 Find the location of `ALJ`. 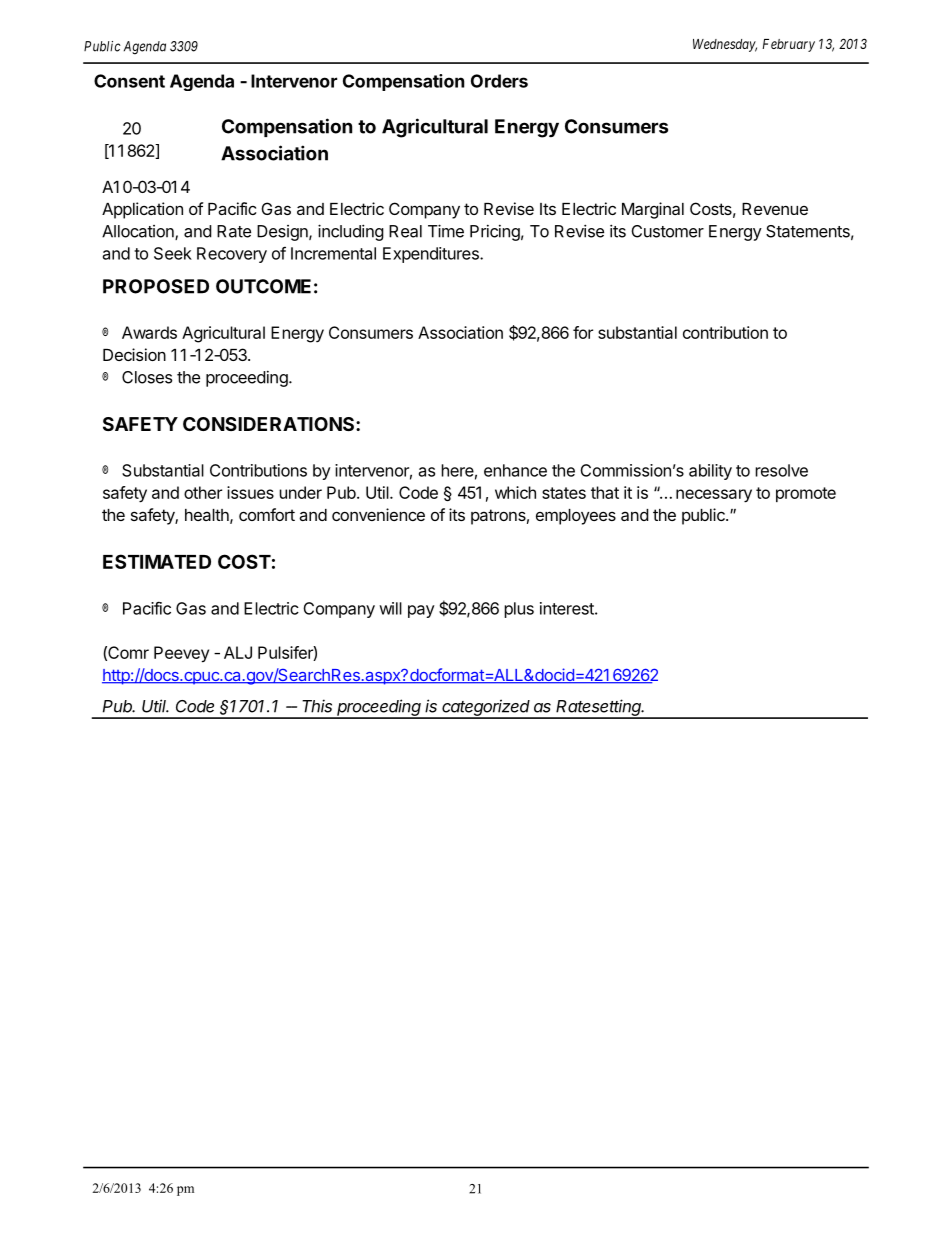

ALJ is located at coordinates (238, 652).
